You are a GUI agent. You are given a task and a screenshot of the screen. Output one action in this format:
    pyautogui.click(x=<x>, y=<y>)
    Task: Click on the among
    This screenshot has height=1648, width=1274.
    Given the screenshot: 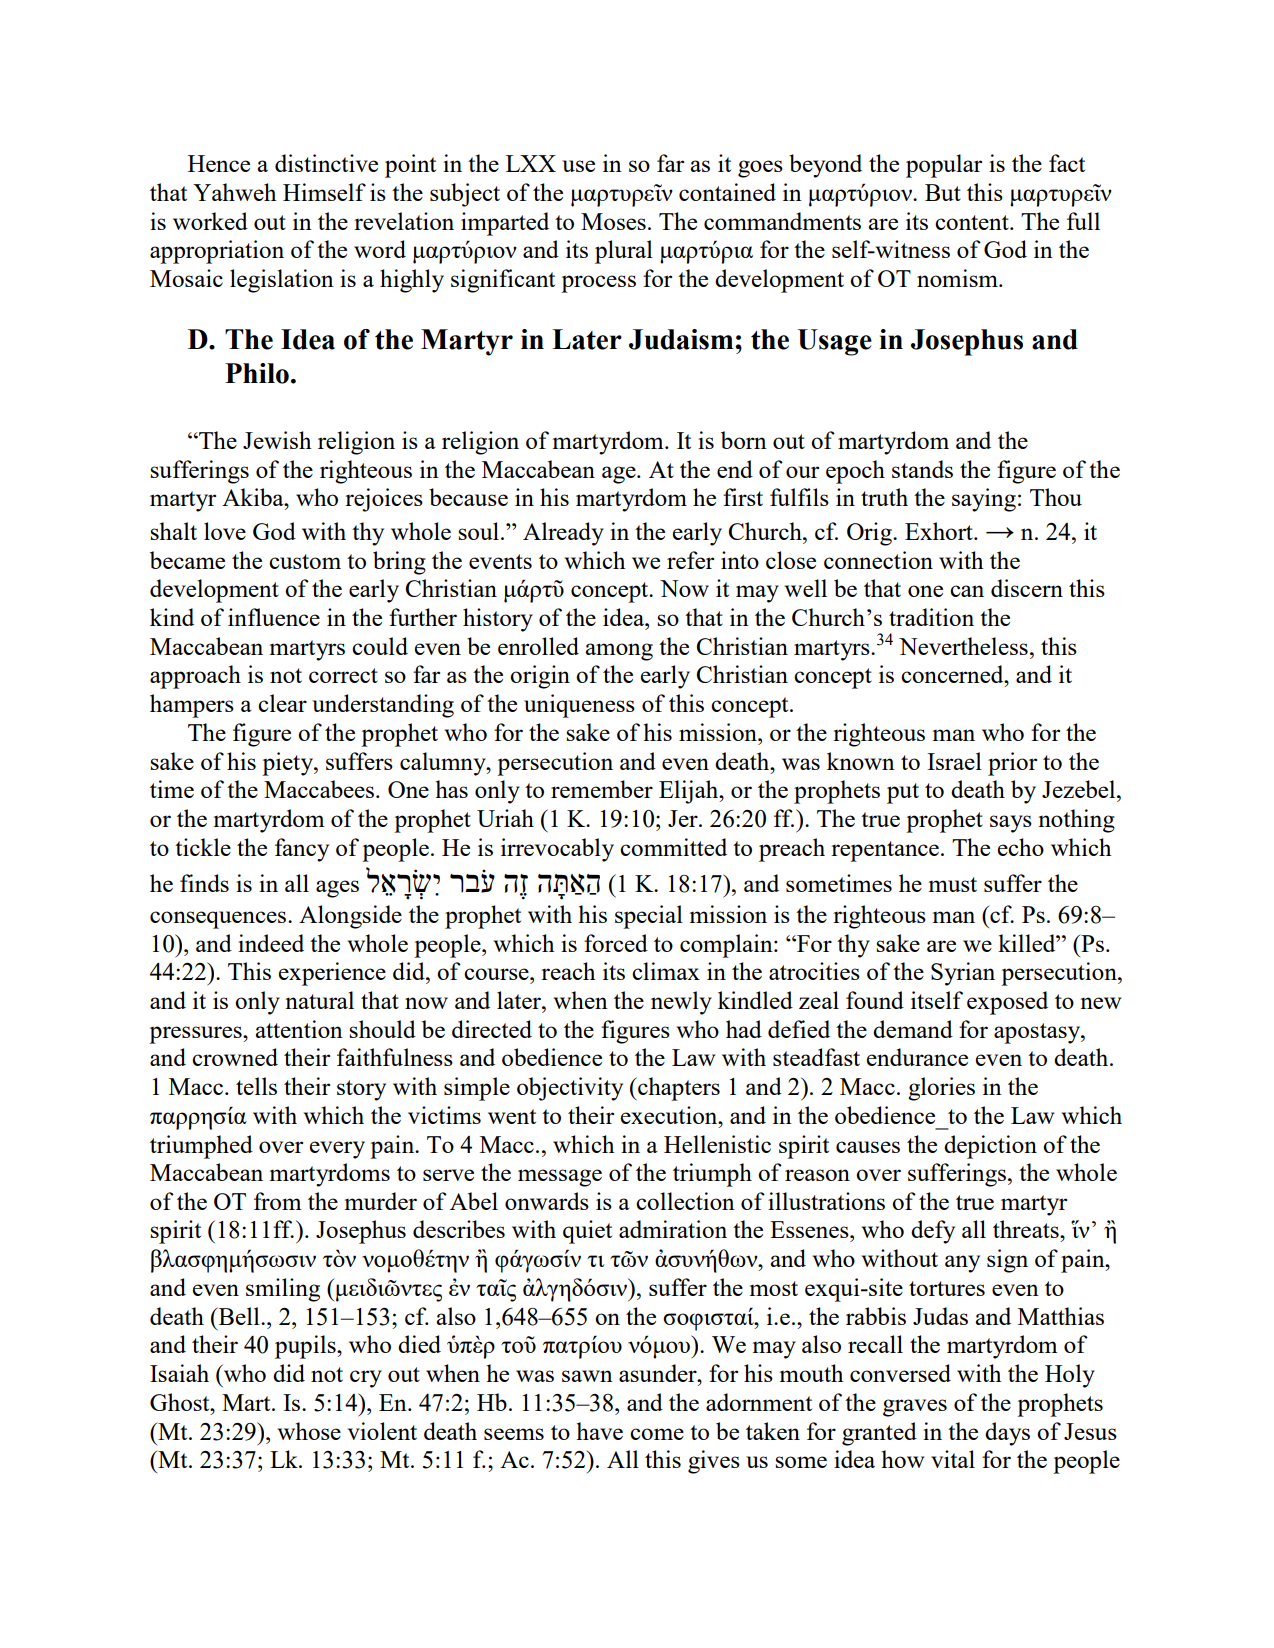 What is the action you would take?
    pyautogui.click(x=619, y=652)
